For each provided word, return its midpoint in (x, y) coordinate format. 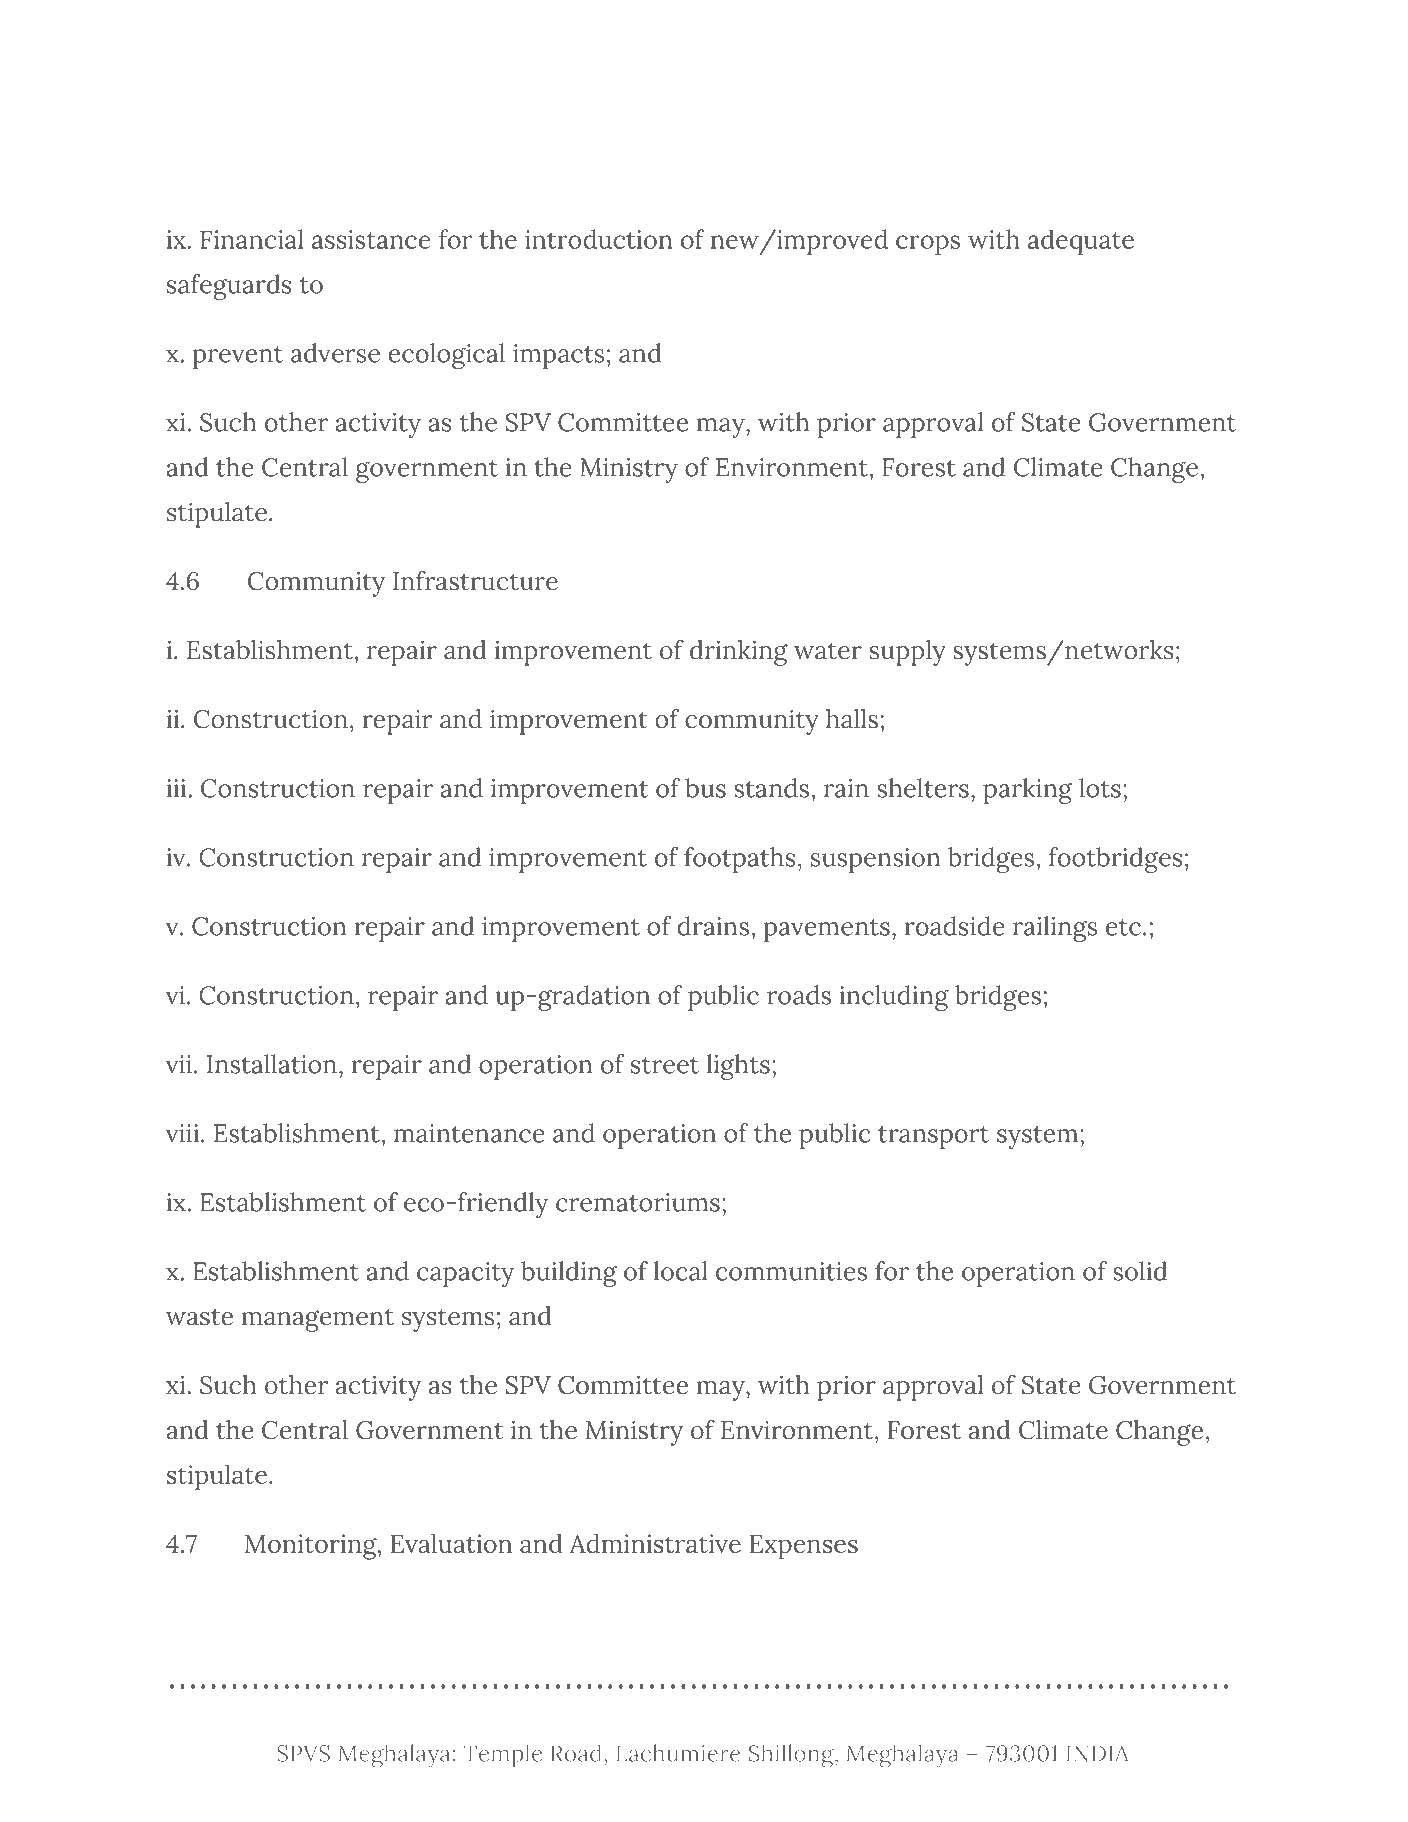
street (665, 1065)
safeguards (229, 287)
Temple (502, 1755)
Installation (272, 1064)
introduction (598, 239)
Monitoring (312, 1547)
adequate (1081, 242)
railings (1055, 929)
